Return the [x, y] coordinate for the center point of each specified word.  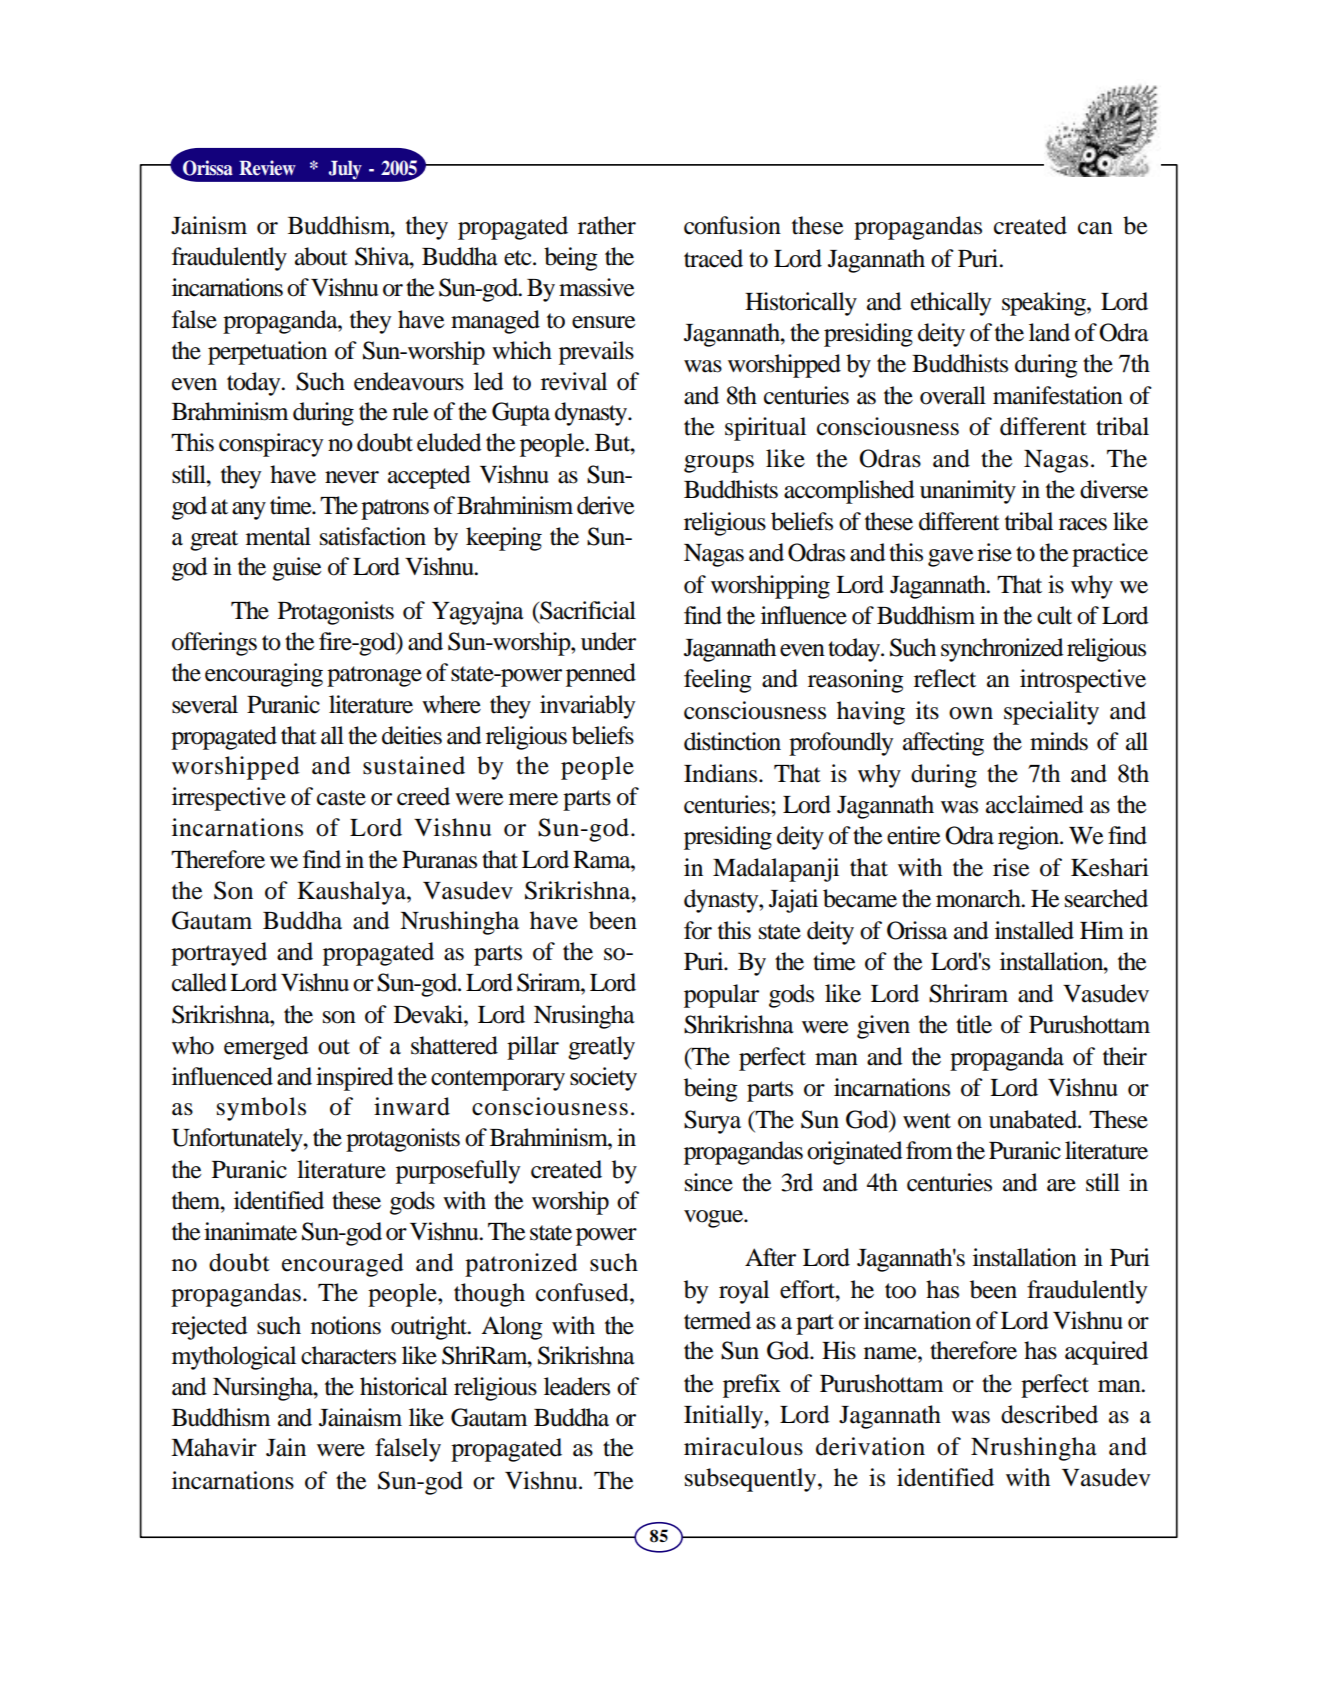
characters [348, 1355]
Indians [722, 773]
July [345, 170]
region [1030, 838]
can [1095, 228]
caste [341, 798]
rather [607, 225]
